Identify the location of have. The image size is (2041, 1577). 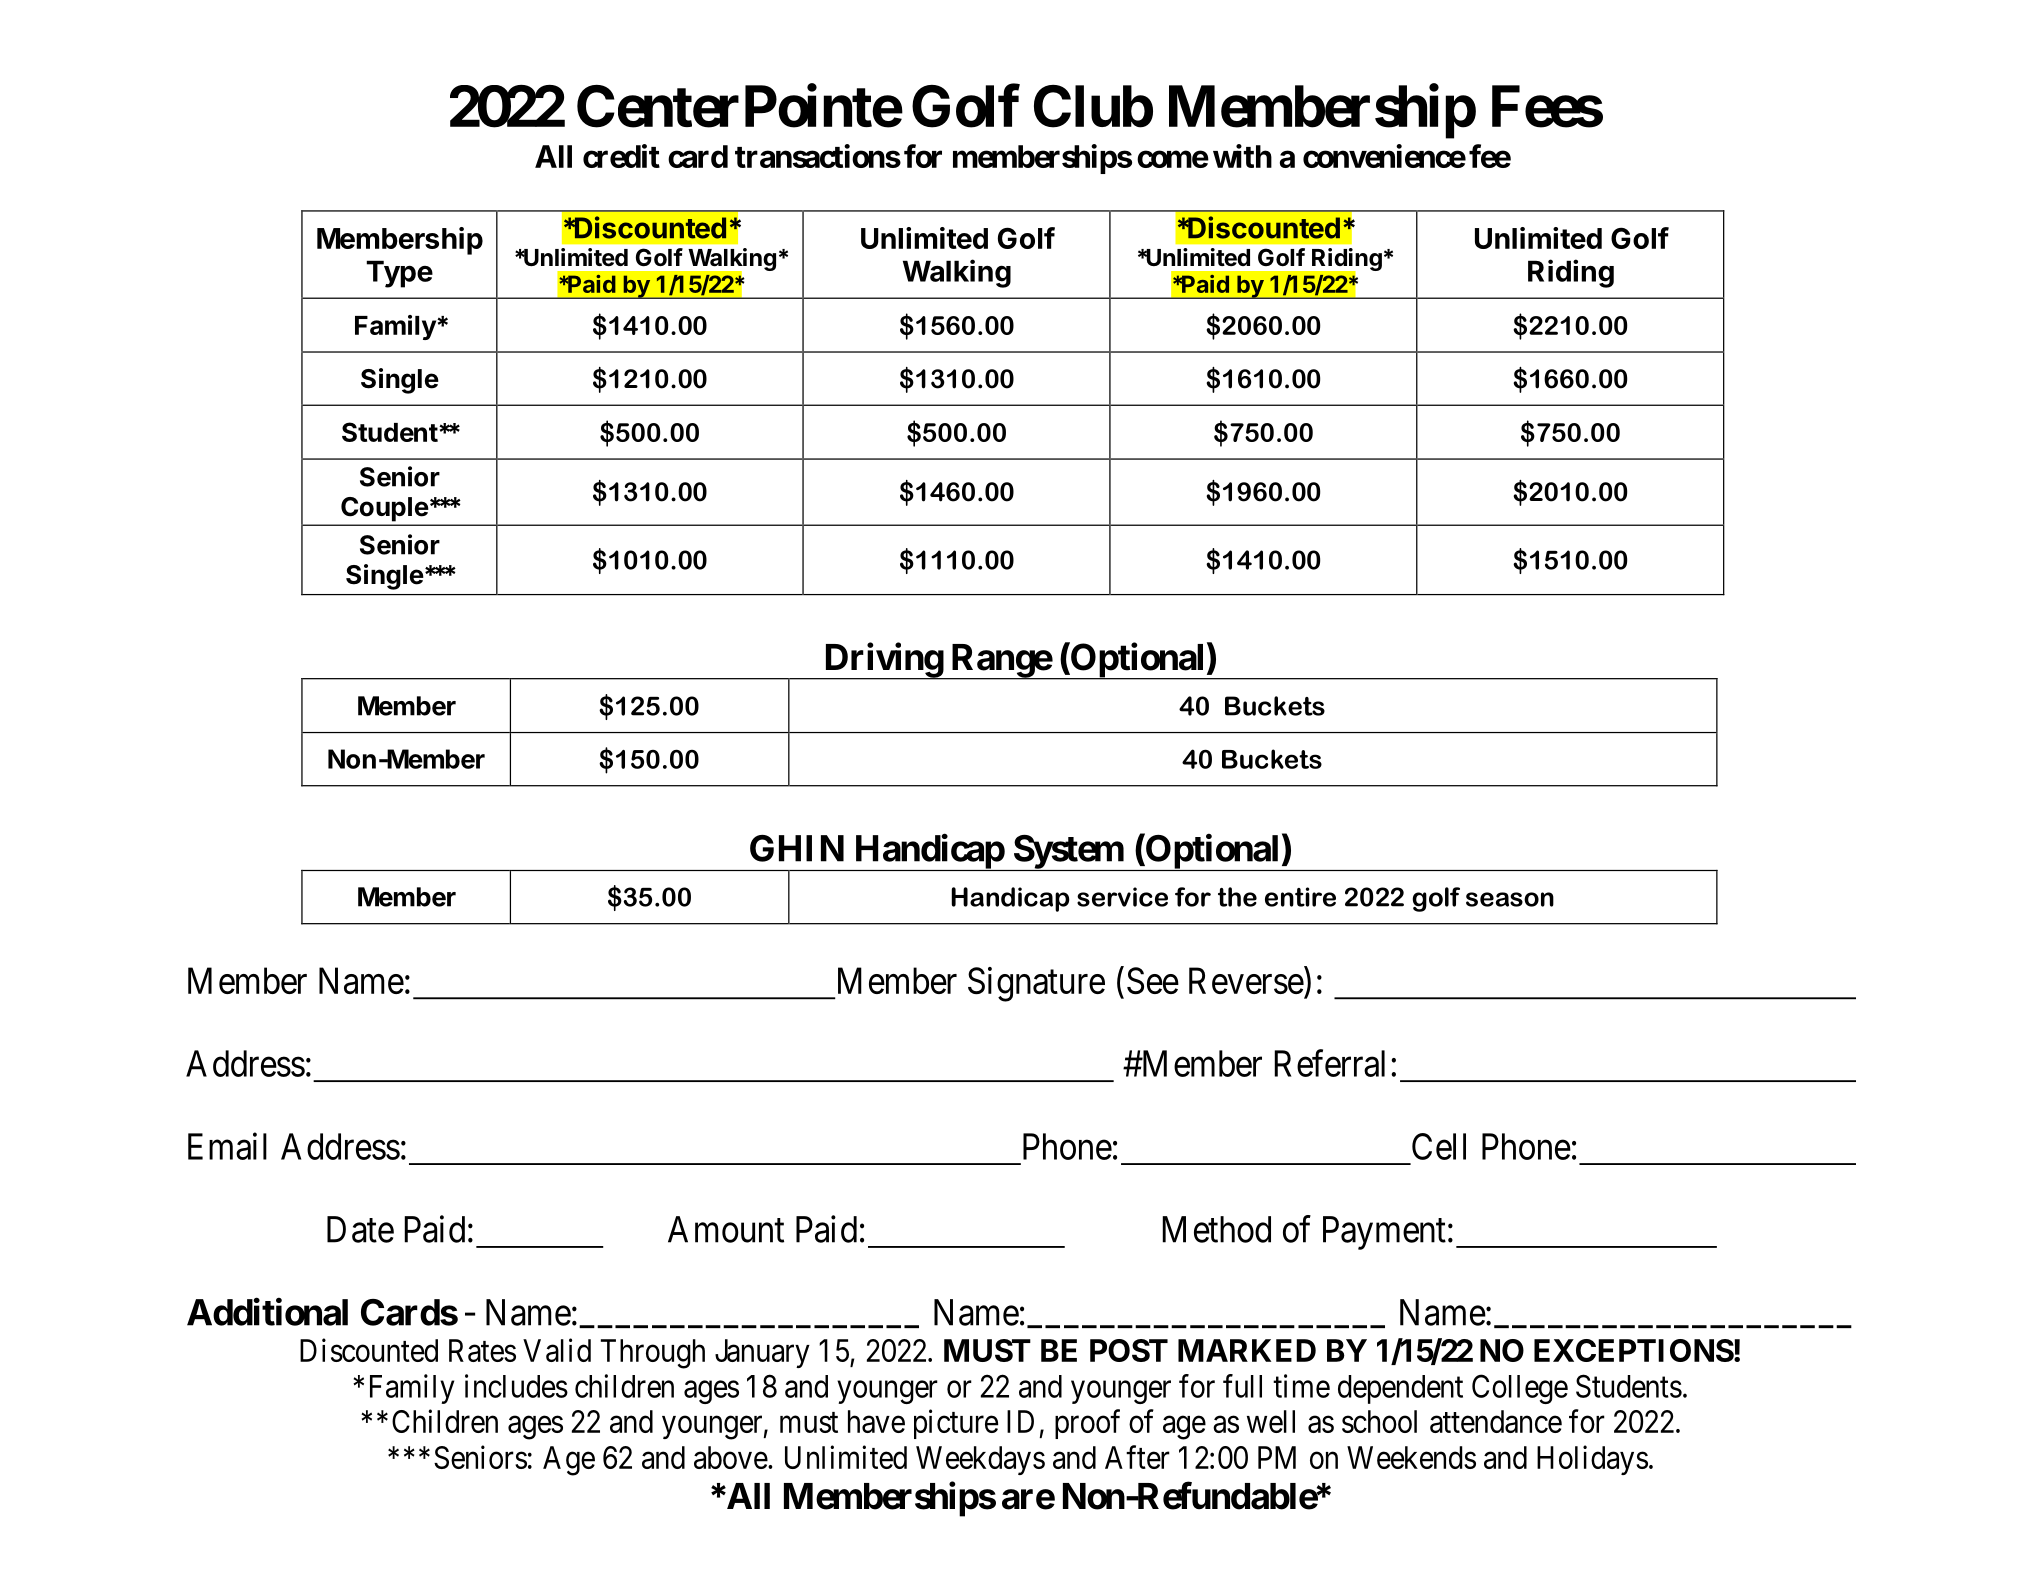
(876, 1421).
